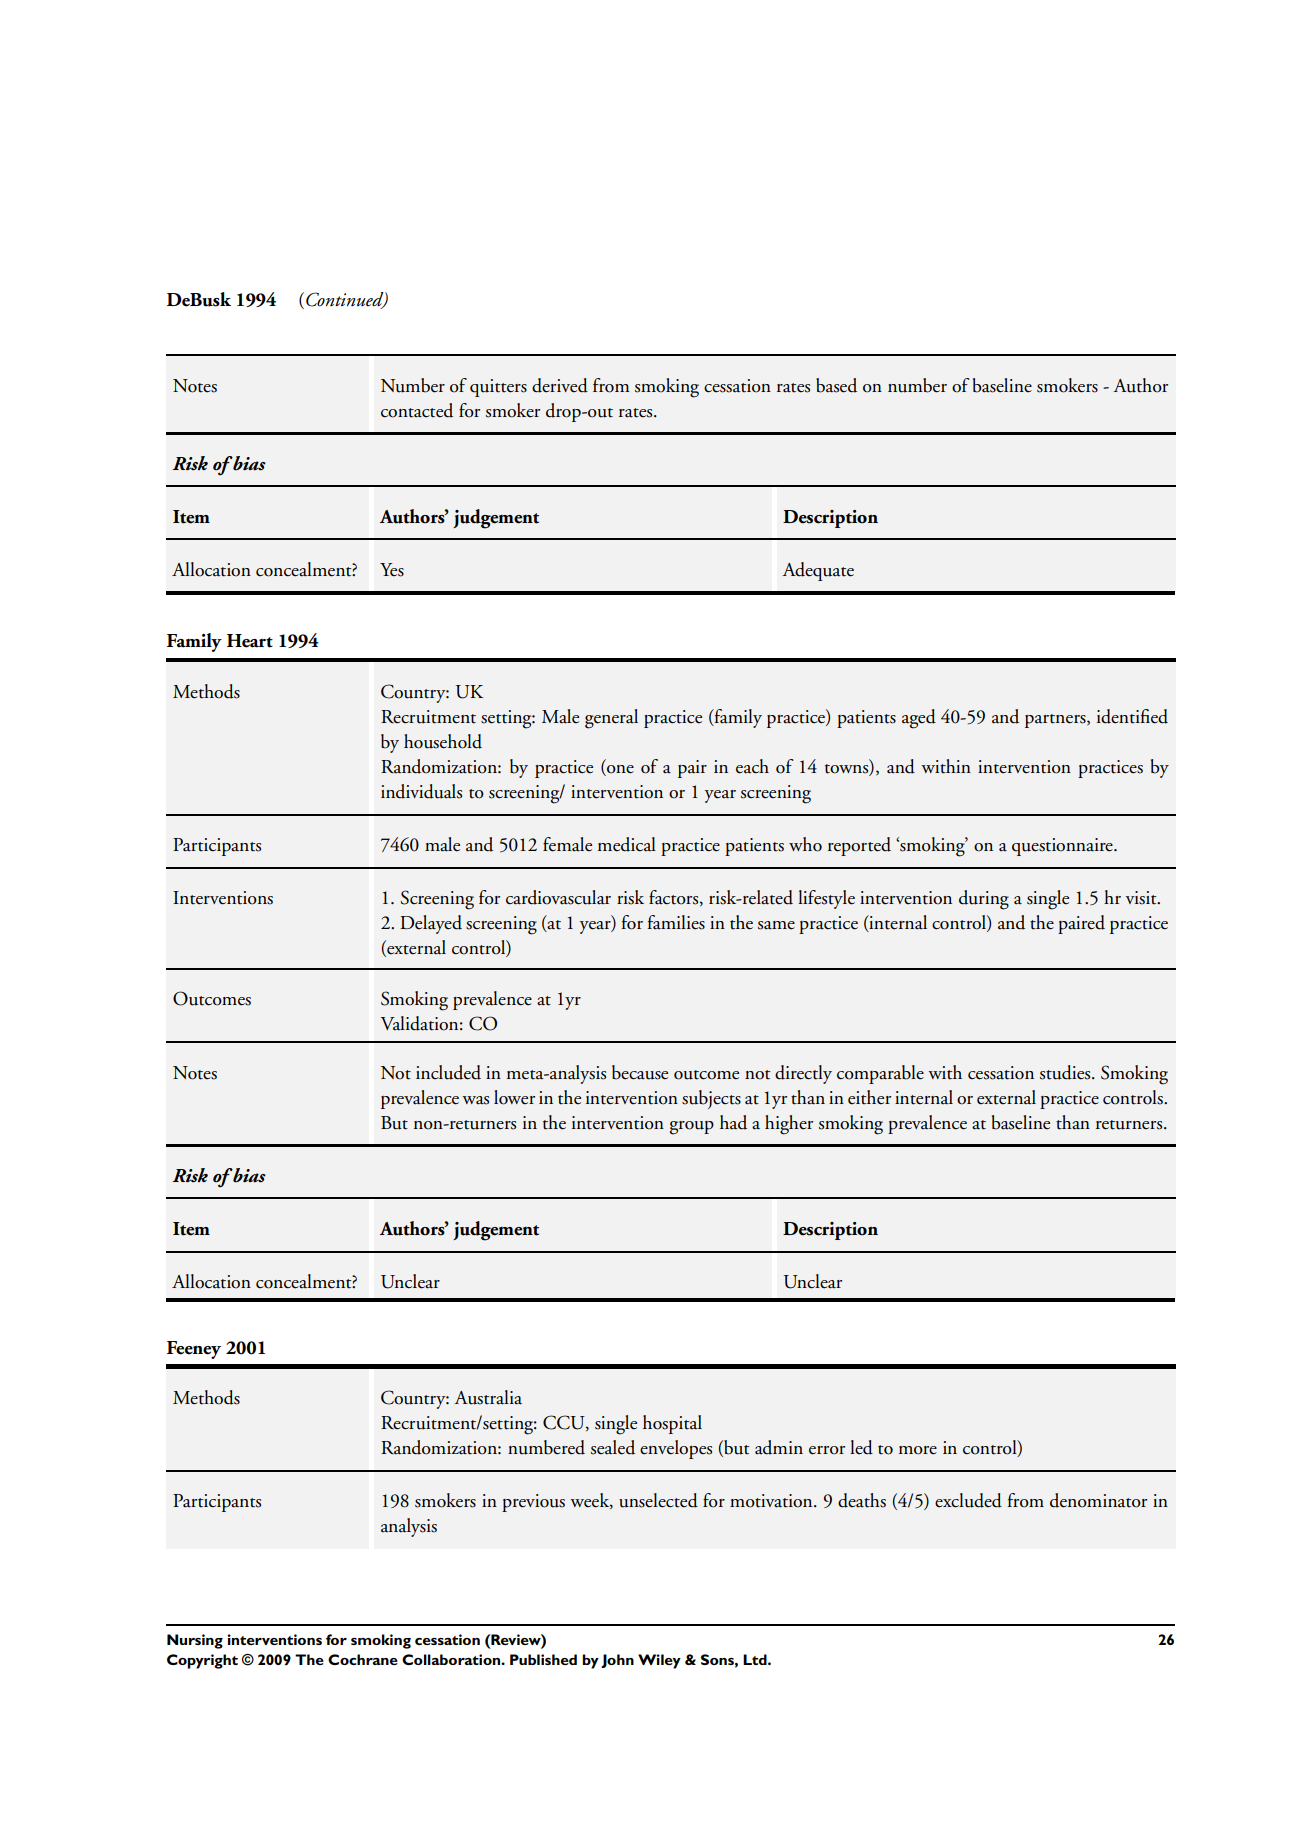 Image resolution: width=1299 pixels, height=1838 pixels. Describe the element at coordinates (560, 385) in the screenshot. I see `derived` at that location.
